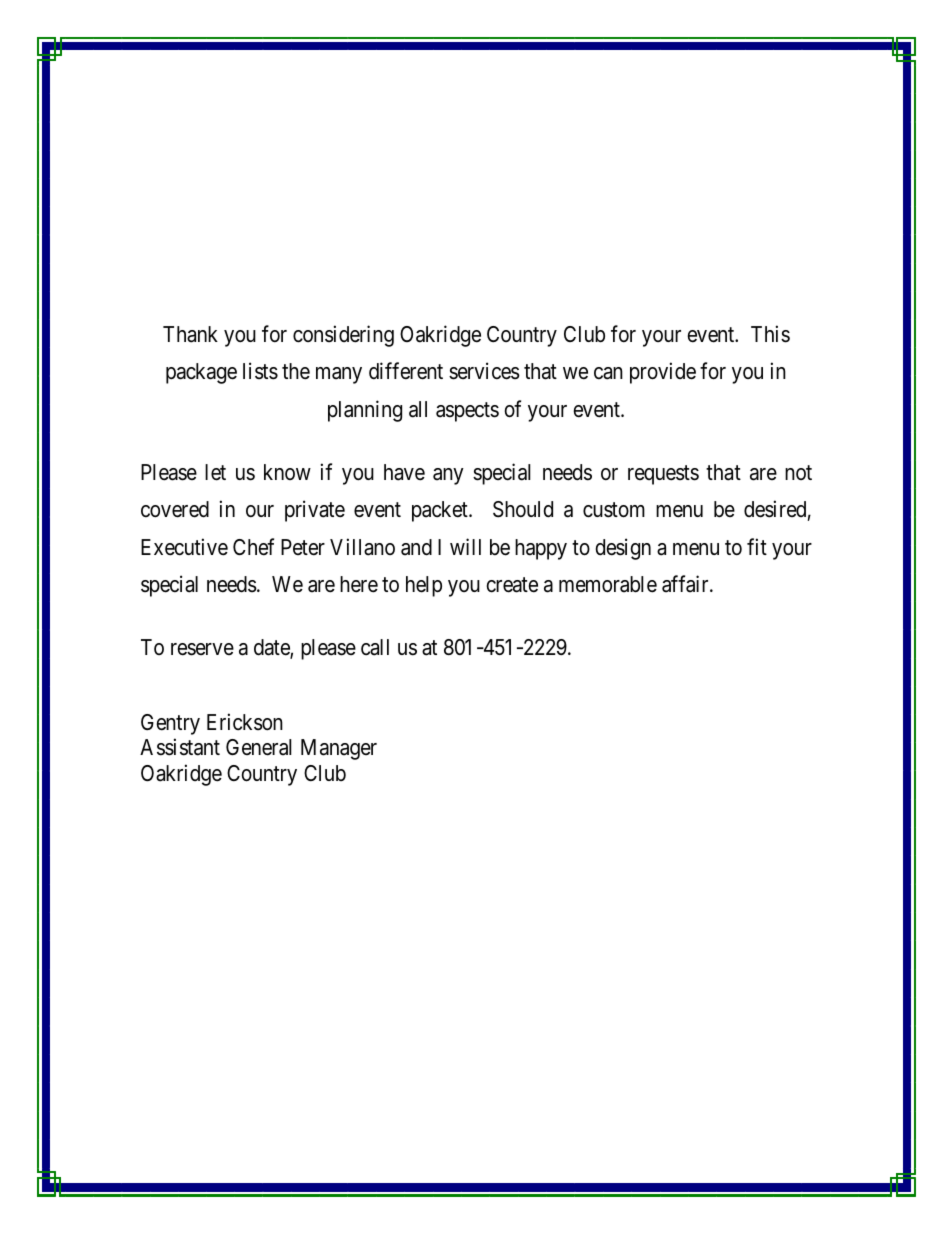 The width and height of the page is (952, 1233). What do you see at coordinates (404, 472) in the page?
I see `have` at bounding box center [404, 472].
